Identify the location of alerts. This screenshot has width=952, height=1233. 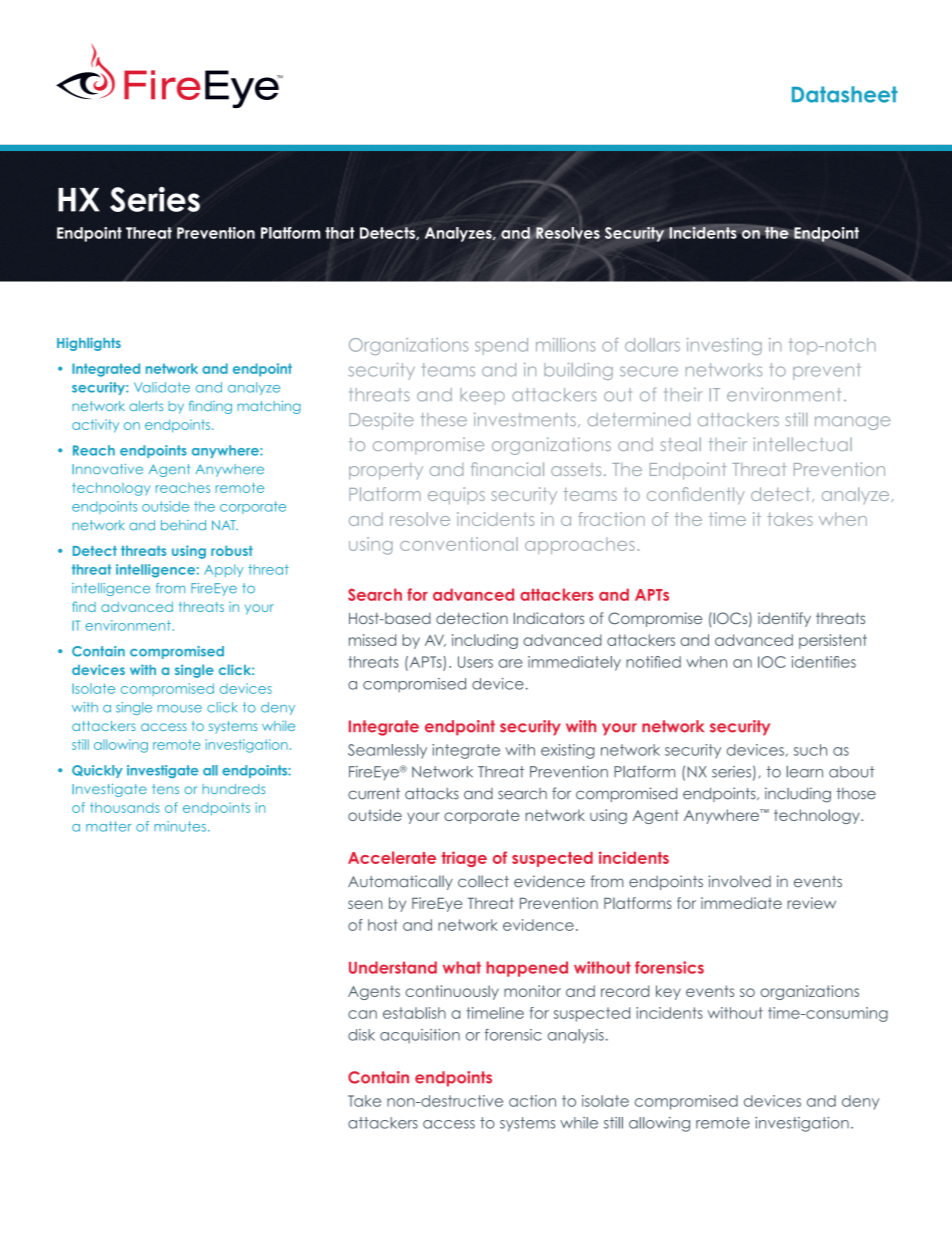
(146, 406).
